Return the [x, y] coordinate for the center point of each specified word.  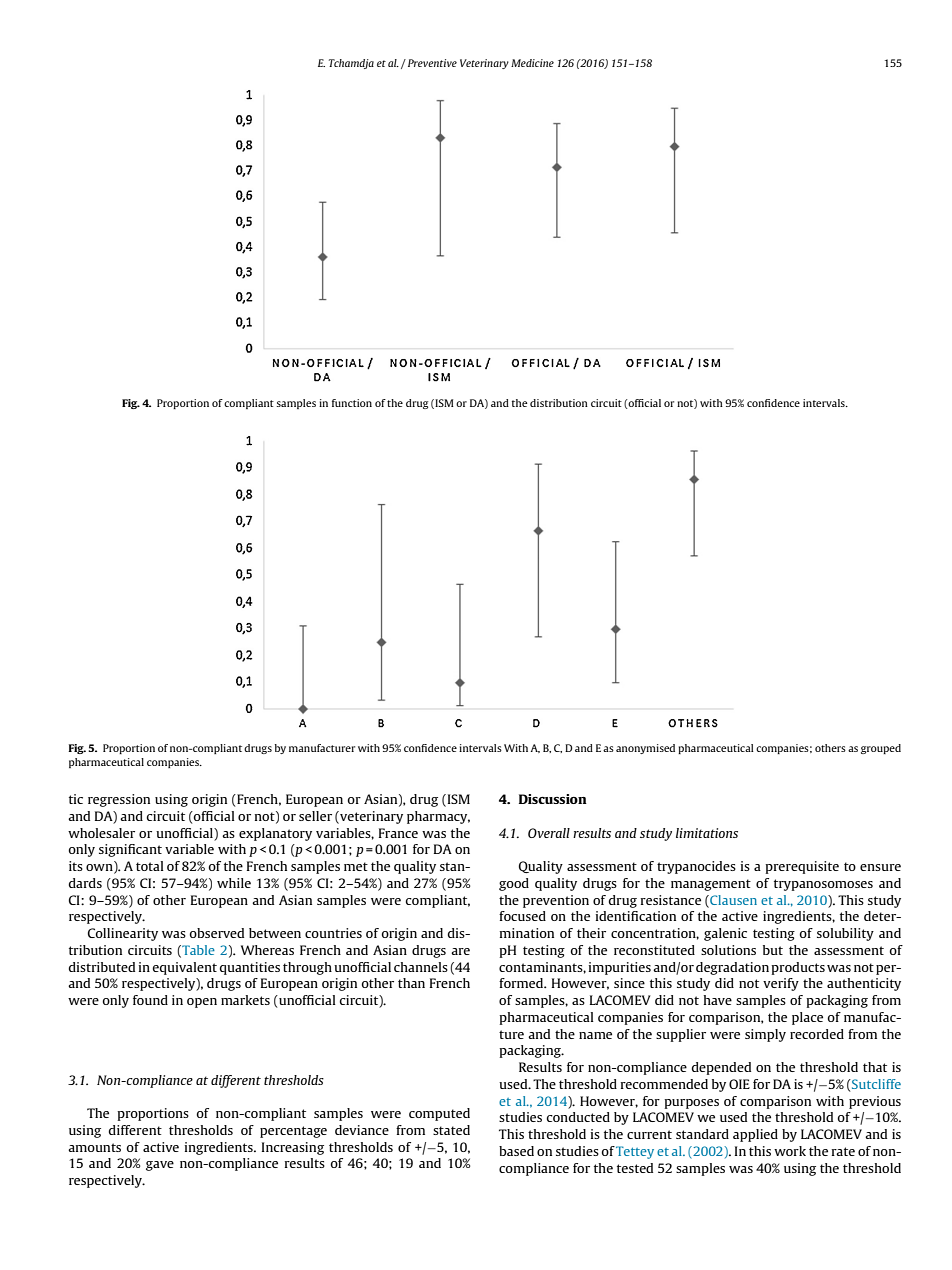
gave [160, 1166]
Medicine [532, 63]
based [516, 1151]
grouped [881, 749]
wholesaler [101, 833]
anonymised [645, 749]
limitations [707, 833]
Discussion [553, 799]
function [352, 403]
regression [119, 800]
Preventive [432, 63]
